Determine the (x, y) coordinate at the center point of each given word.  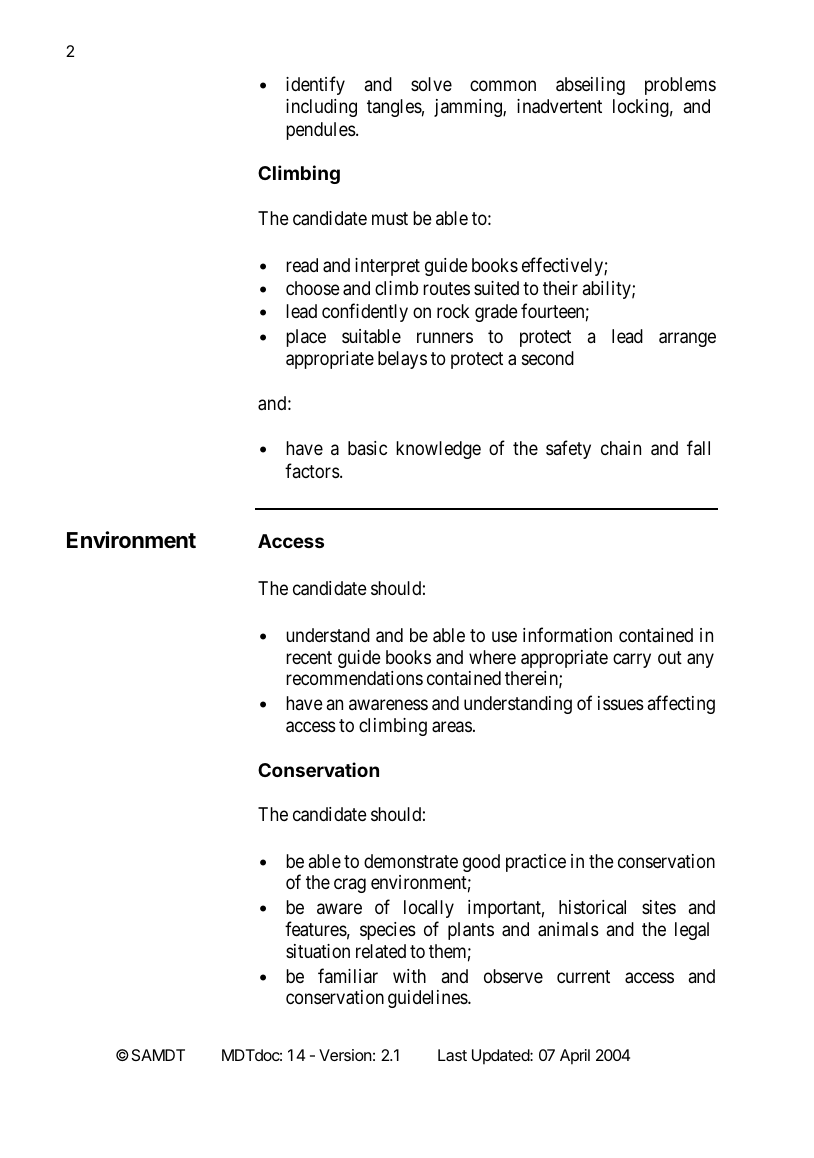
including (321, 108)
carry (632, 660)
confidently (365, 312)
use (504, 636)
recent (309, 657)
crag (350, 886)
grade (496, 313)
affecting (681, 704)
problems (680, 86)
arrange (687, 339)
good (481, 863)
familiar (348, 975)
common (503, 85)
